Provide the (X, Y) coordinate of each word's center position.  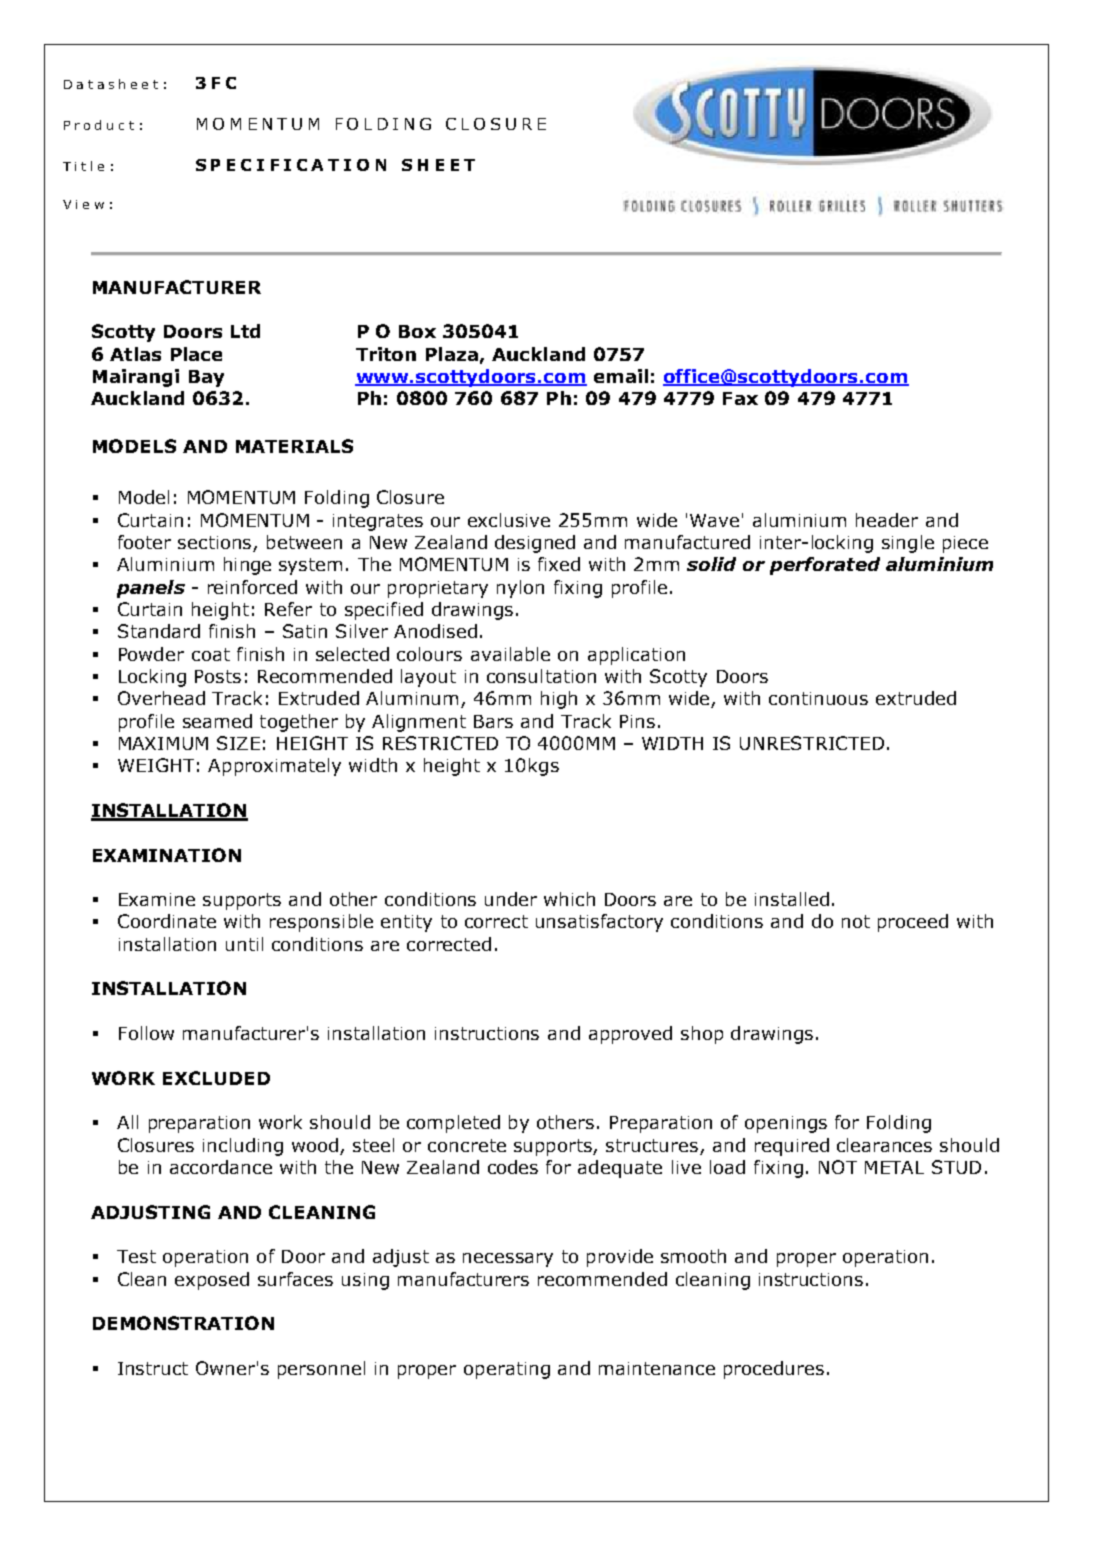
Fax (740, 398)
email (621, 376)
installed (792, 899)
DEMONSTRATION (183, 1323)
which (569, 899)
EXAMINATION (167, 855)
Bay (206, 378)
